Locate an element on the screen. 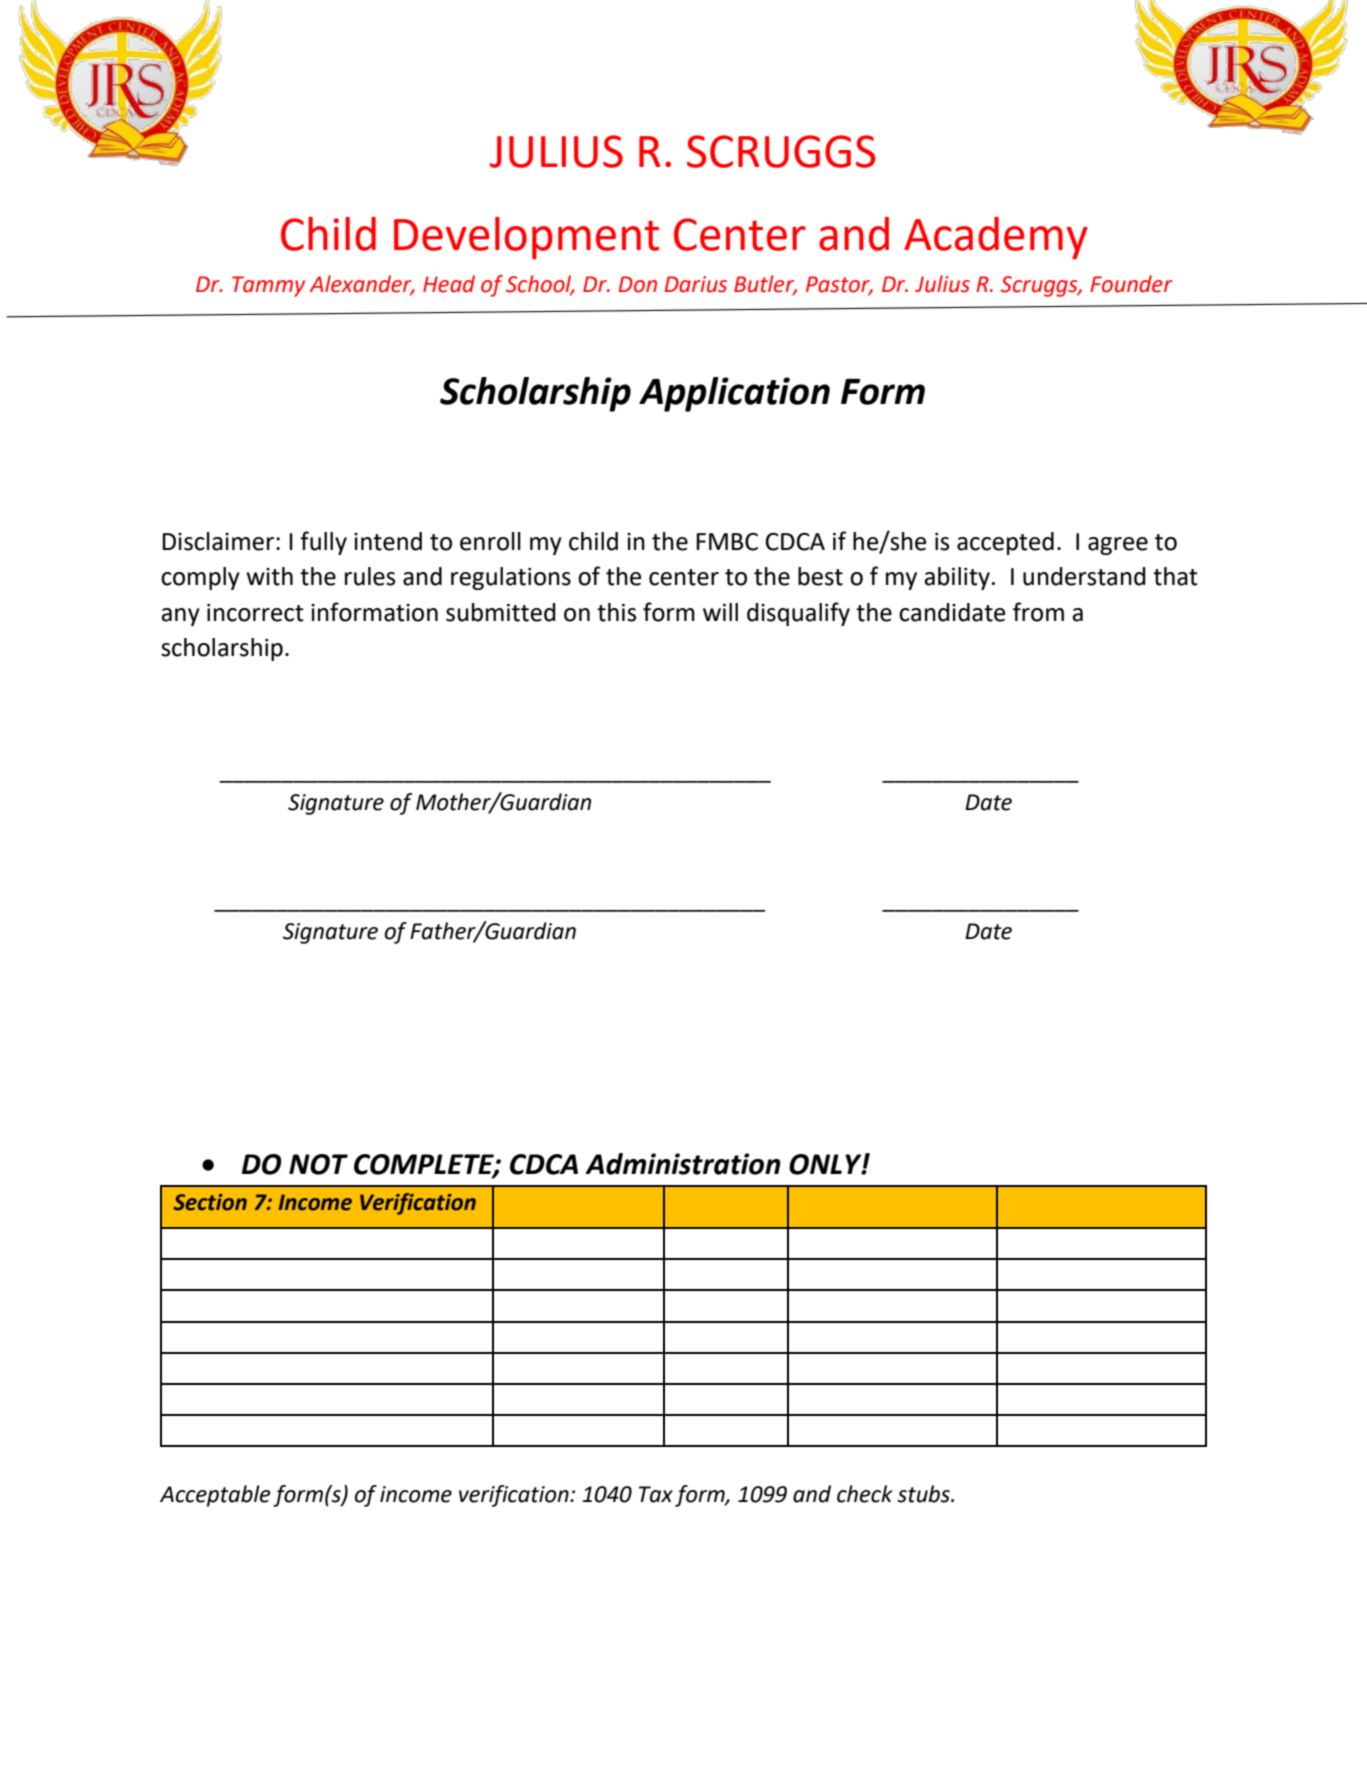  Administration is located at coordinates (683, 1164).
